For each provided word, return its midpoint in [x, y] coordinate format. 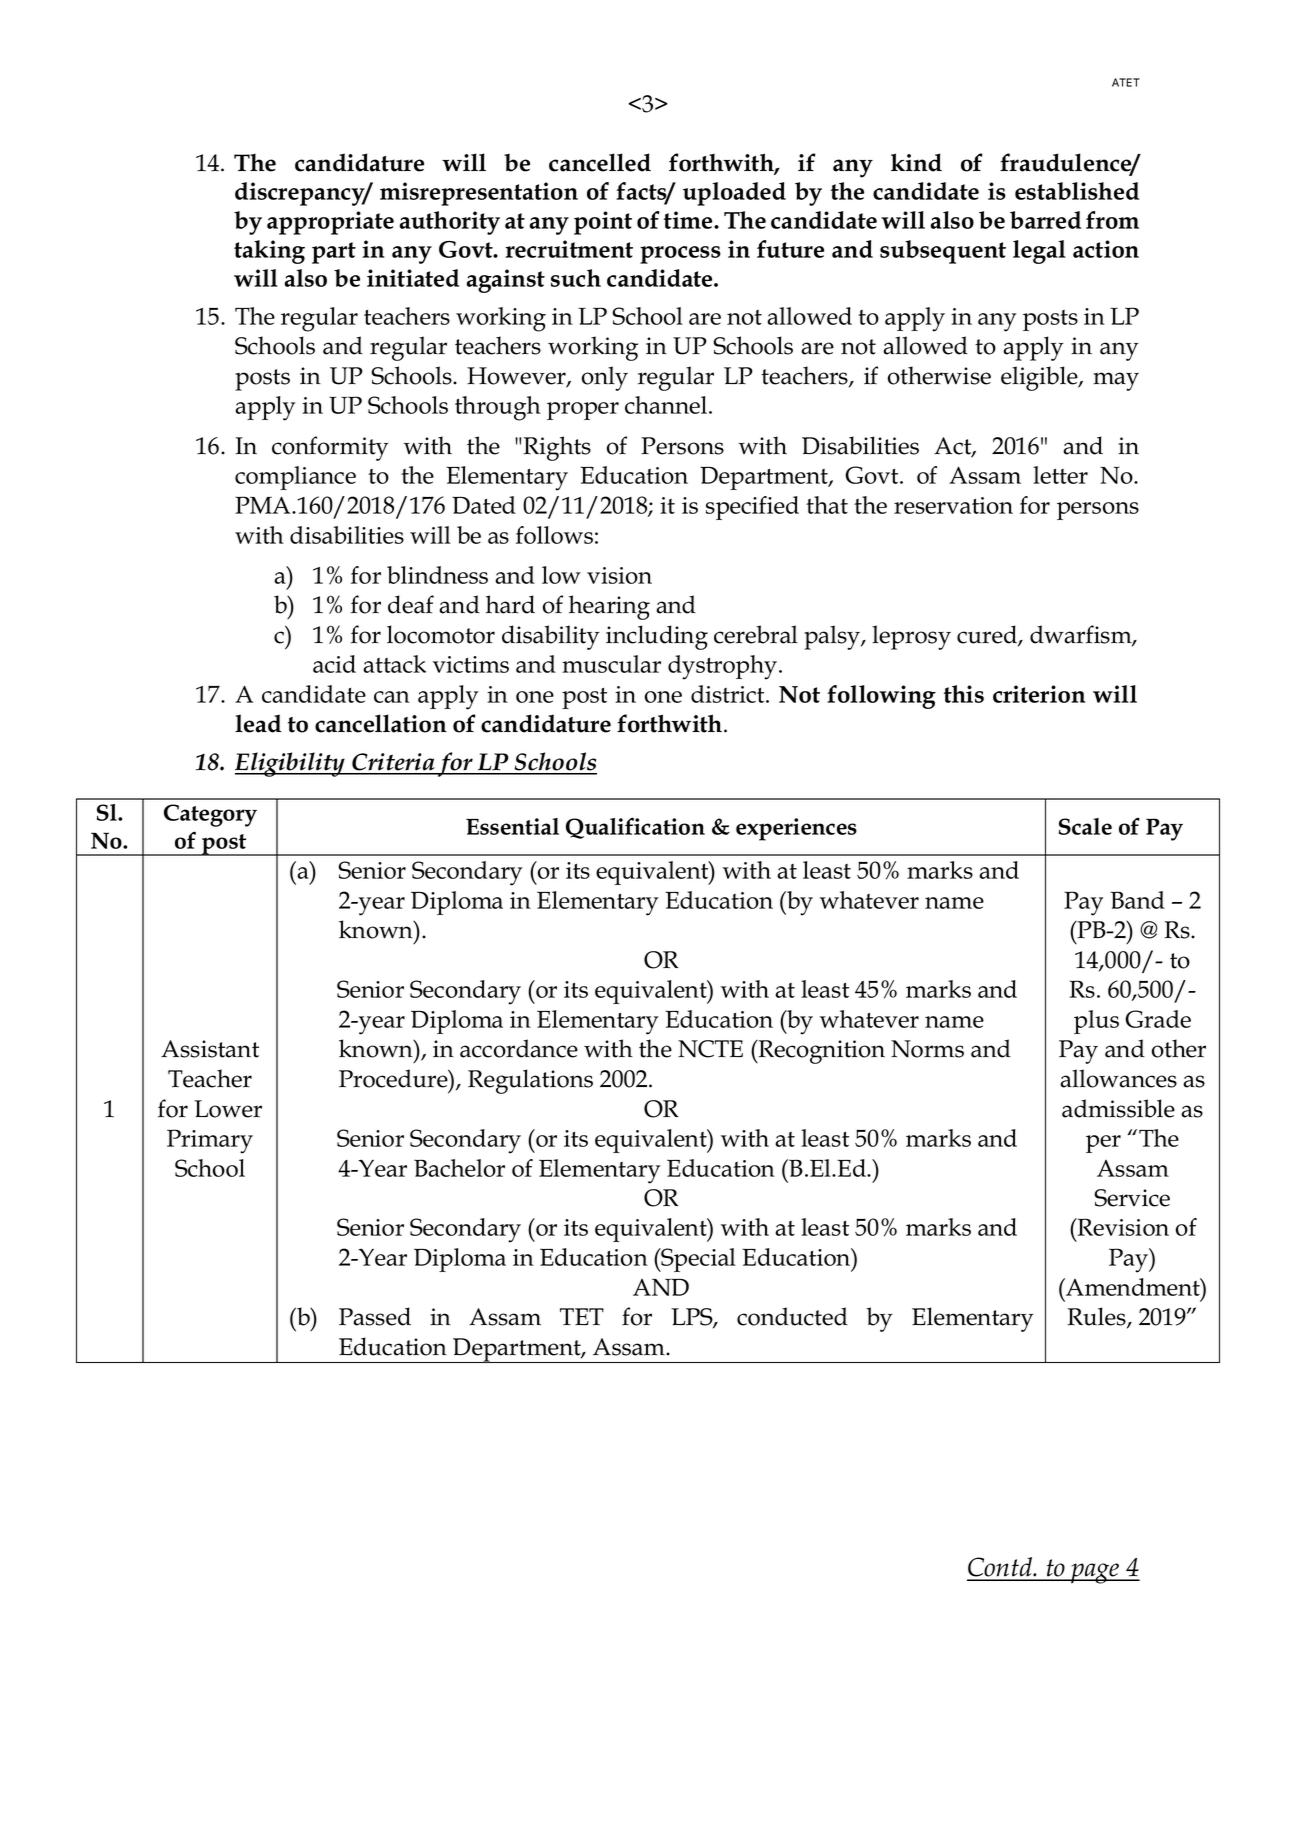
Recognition [820, 1052]
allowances [1118, 1078]
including [657, 637]
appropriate [330, 223]
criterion [1039, 694]
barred [1045, 220]
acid [334, 664]
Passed [375, 1316]
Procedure [394, 1078]
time [689, 220]
